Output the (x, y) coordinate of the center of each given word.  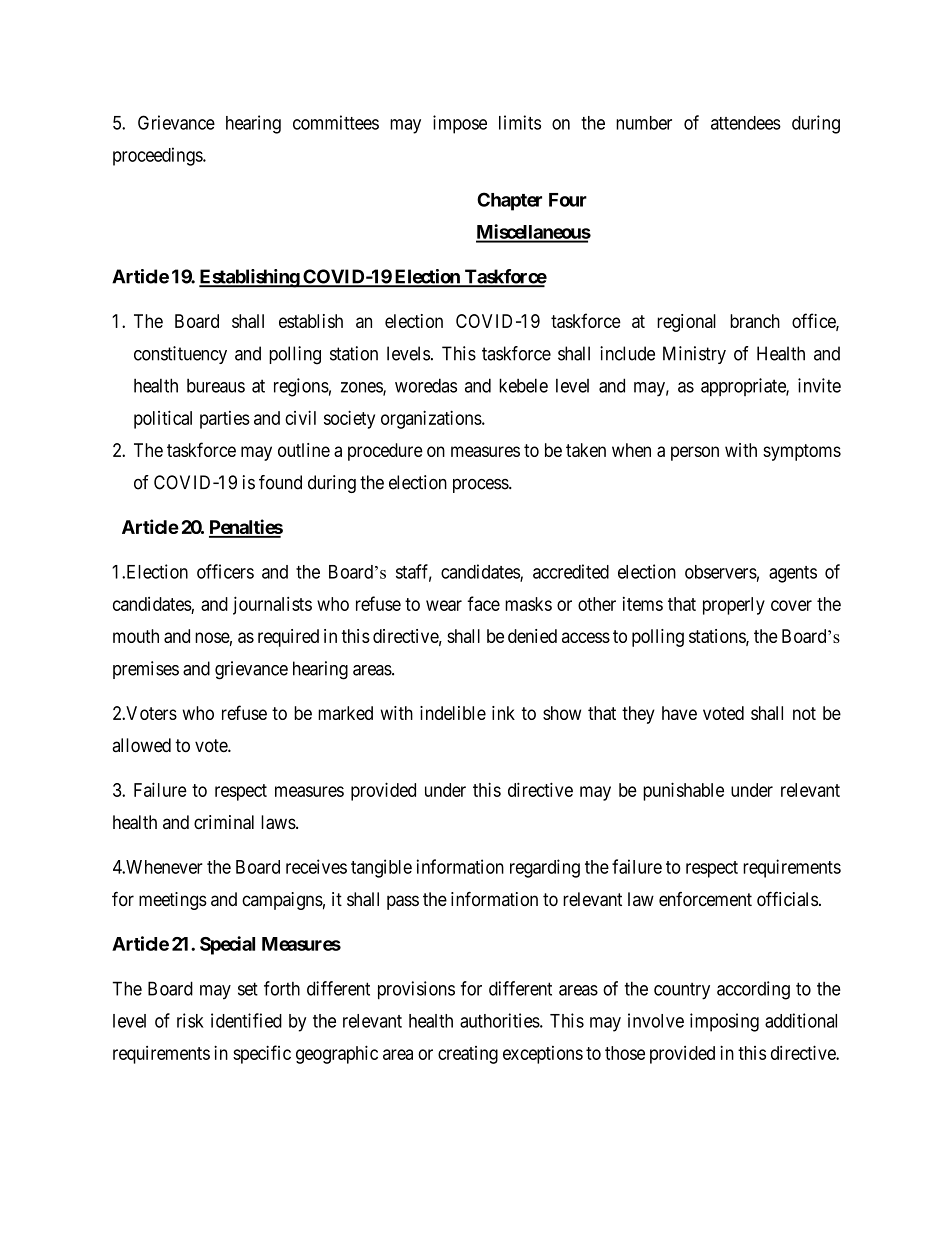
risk (190, 1020)
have (679, 713)
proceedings (158, 156)
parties (225, 420)
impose (460, 124)
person (695, 453)
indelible (453, 713)
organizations (432, 419)
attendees (746, 123)
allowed (141, 745)
